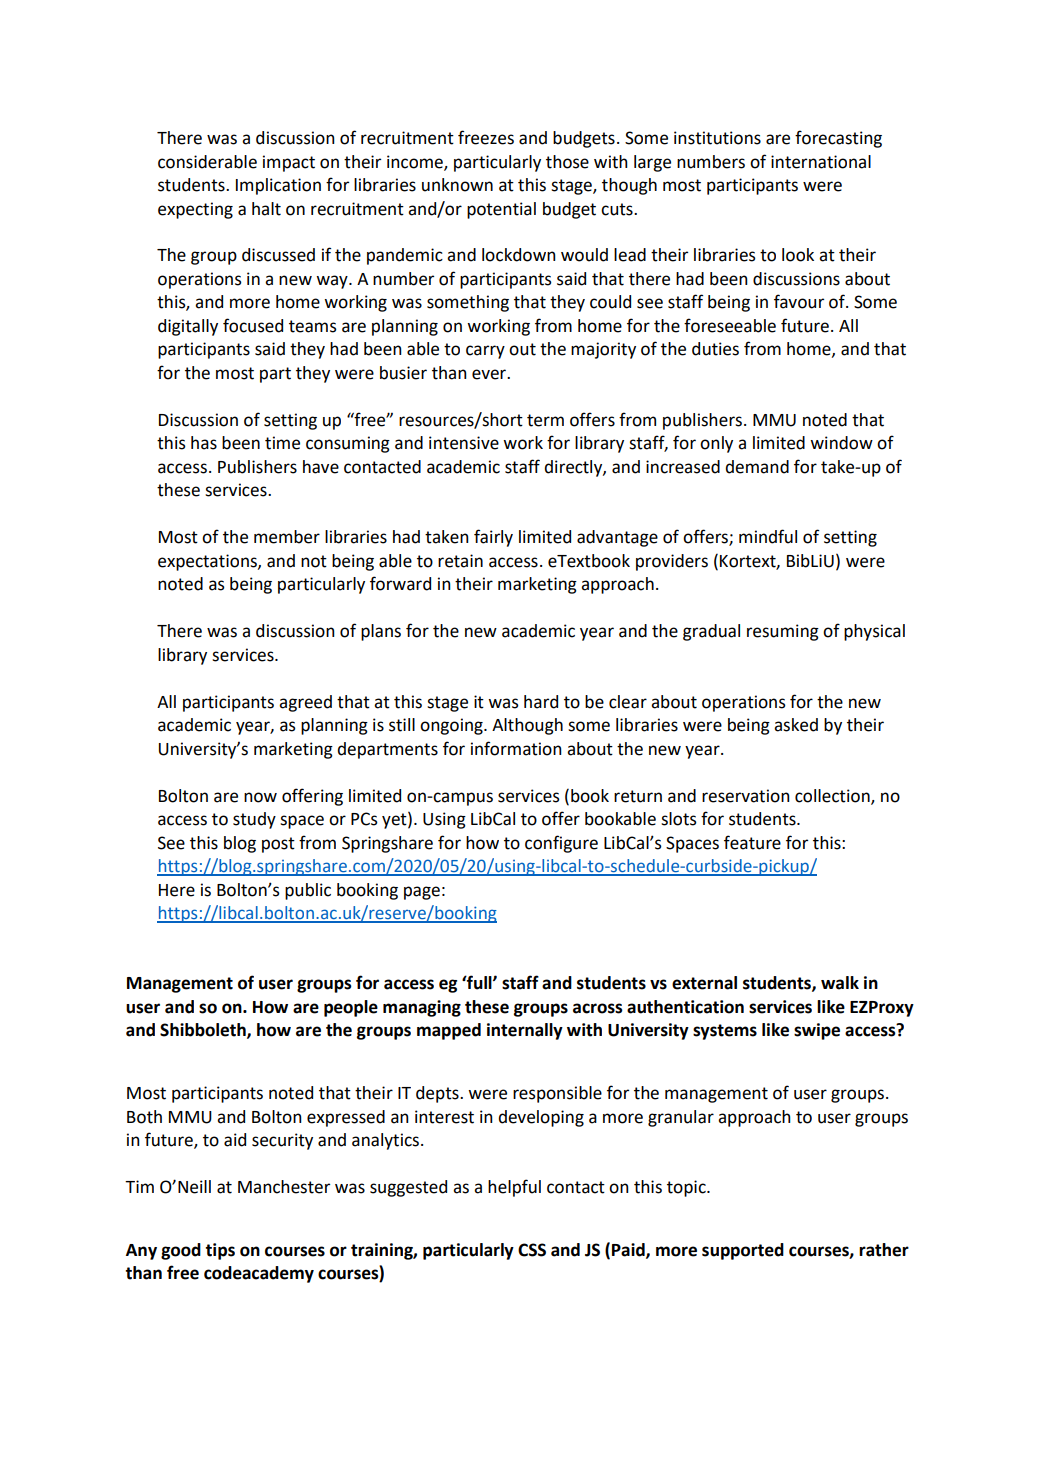  I want to click on hard, so click(541, 702).
